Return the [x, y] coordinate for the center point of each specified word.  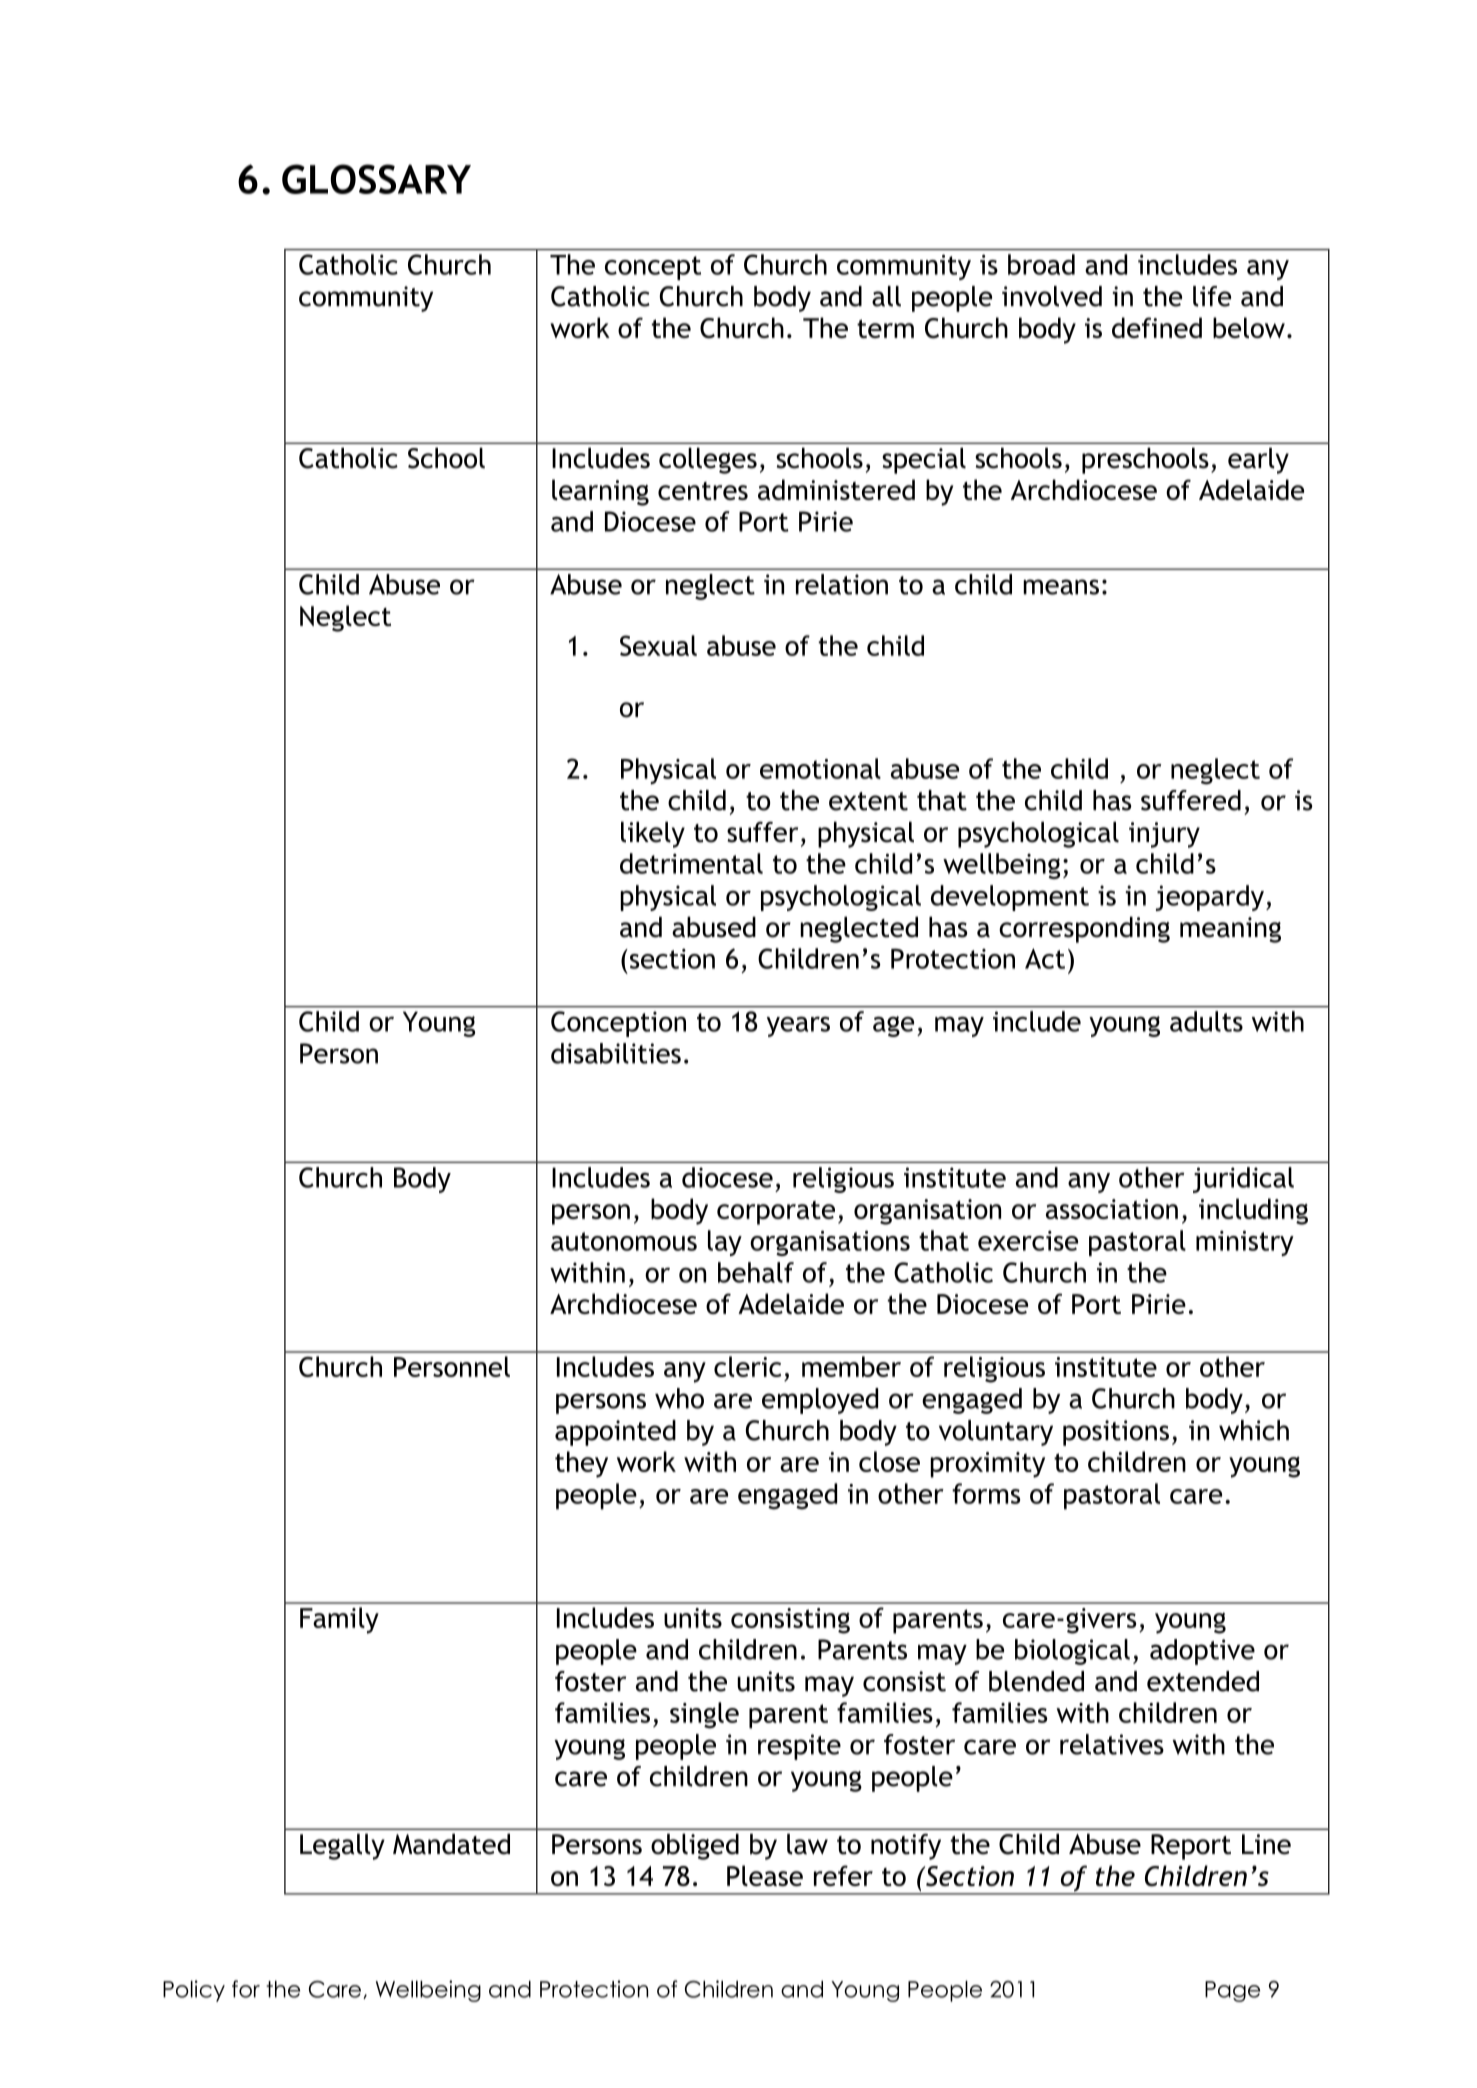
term [885, 328]
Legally [342, 1846]
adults [1206, 1021]
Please [765, 1875]
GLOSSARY [376, 179]
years [798, 1026]
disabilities [616, 1053]
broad [1041, 264]
